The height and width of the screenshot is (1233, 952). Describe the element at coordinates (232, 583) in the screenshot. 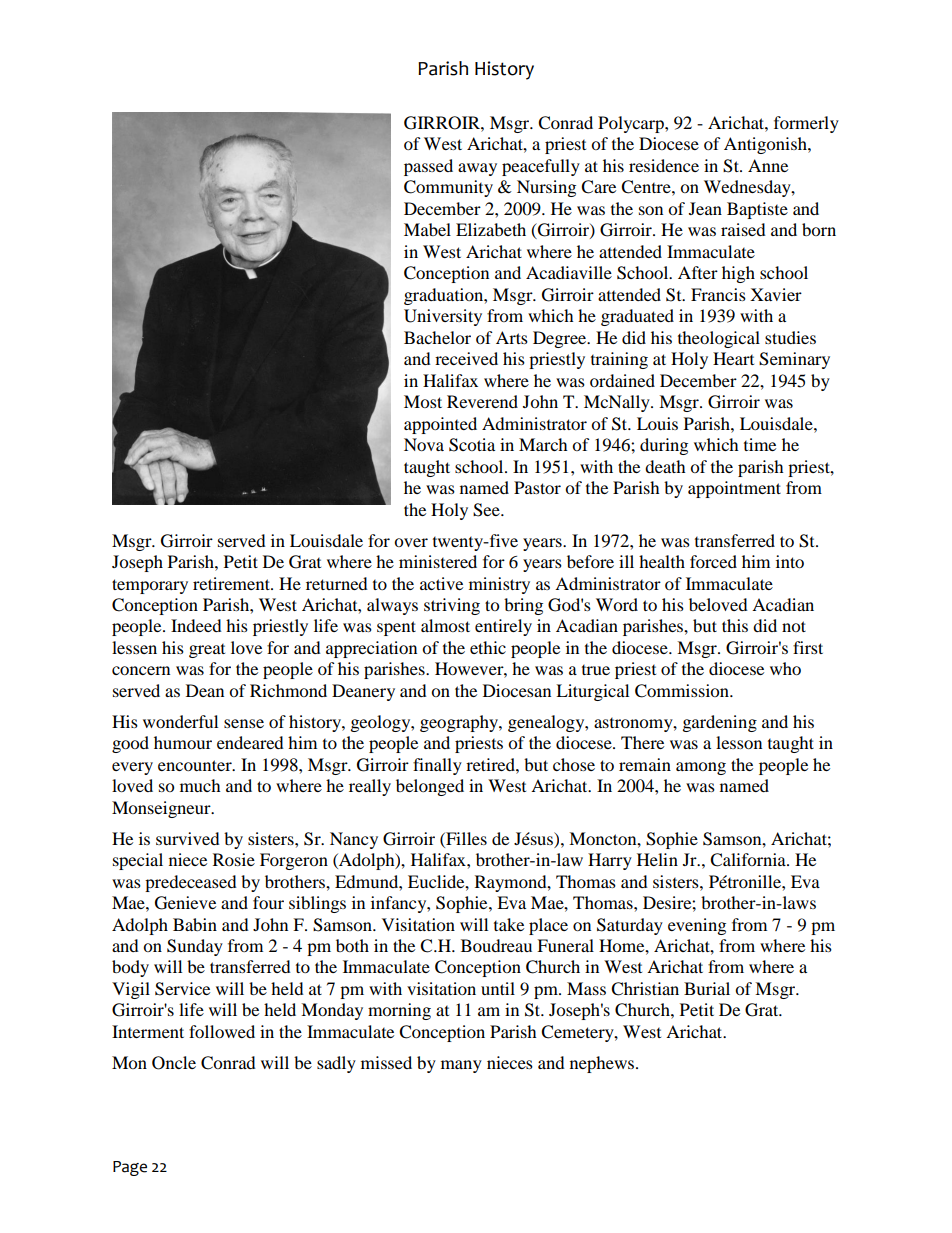

I see `retirement` at that location.
